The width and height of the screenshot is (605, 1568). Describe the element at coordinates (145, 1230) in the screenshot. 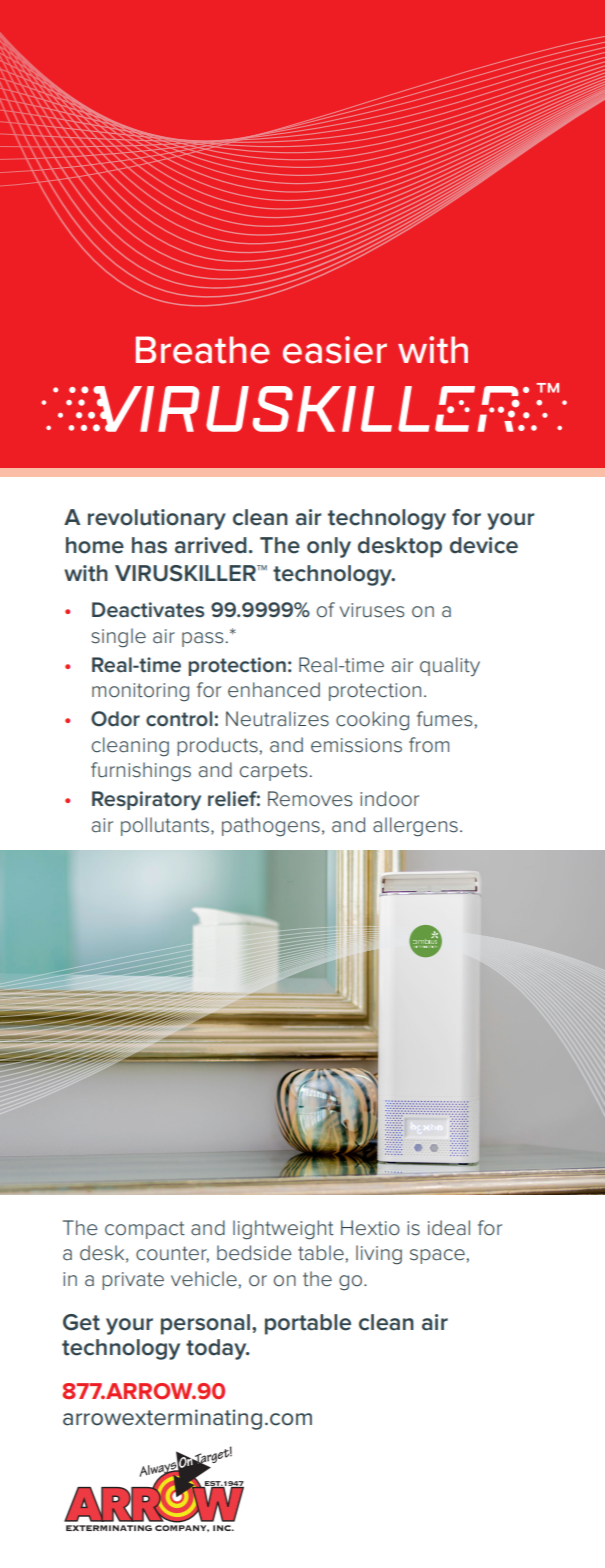

I see `compact` at that location.
